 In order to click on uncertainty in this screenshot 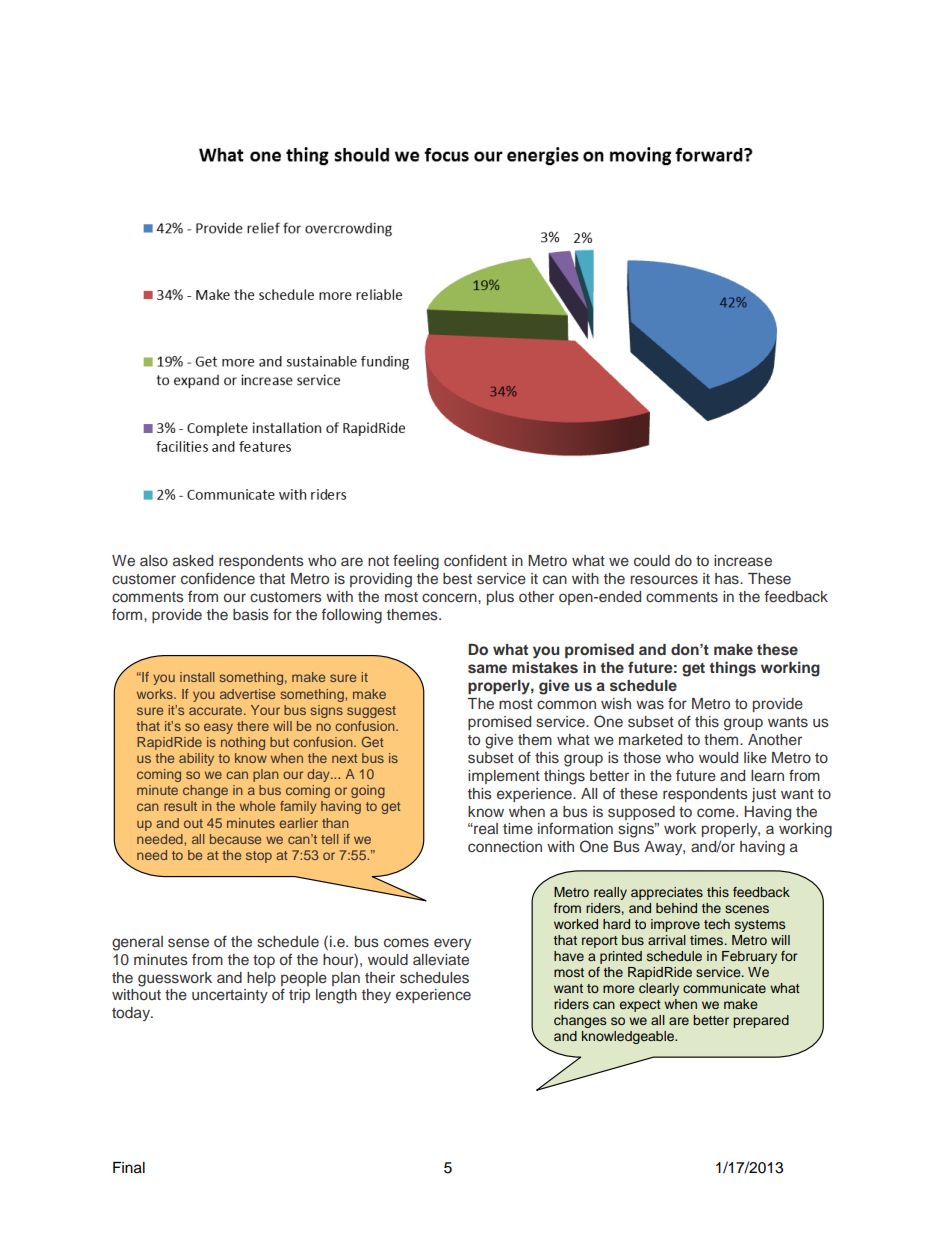, I will do `click(230, 996)`.
